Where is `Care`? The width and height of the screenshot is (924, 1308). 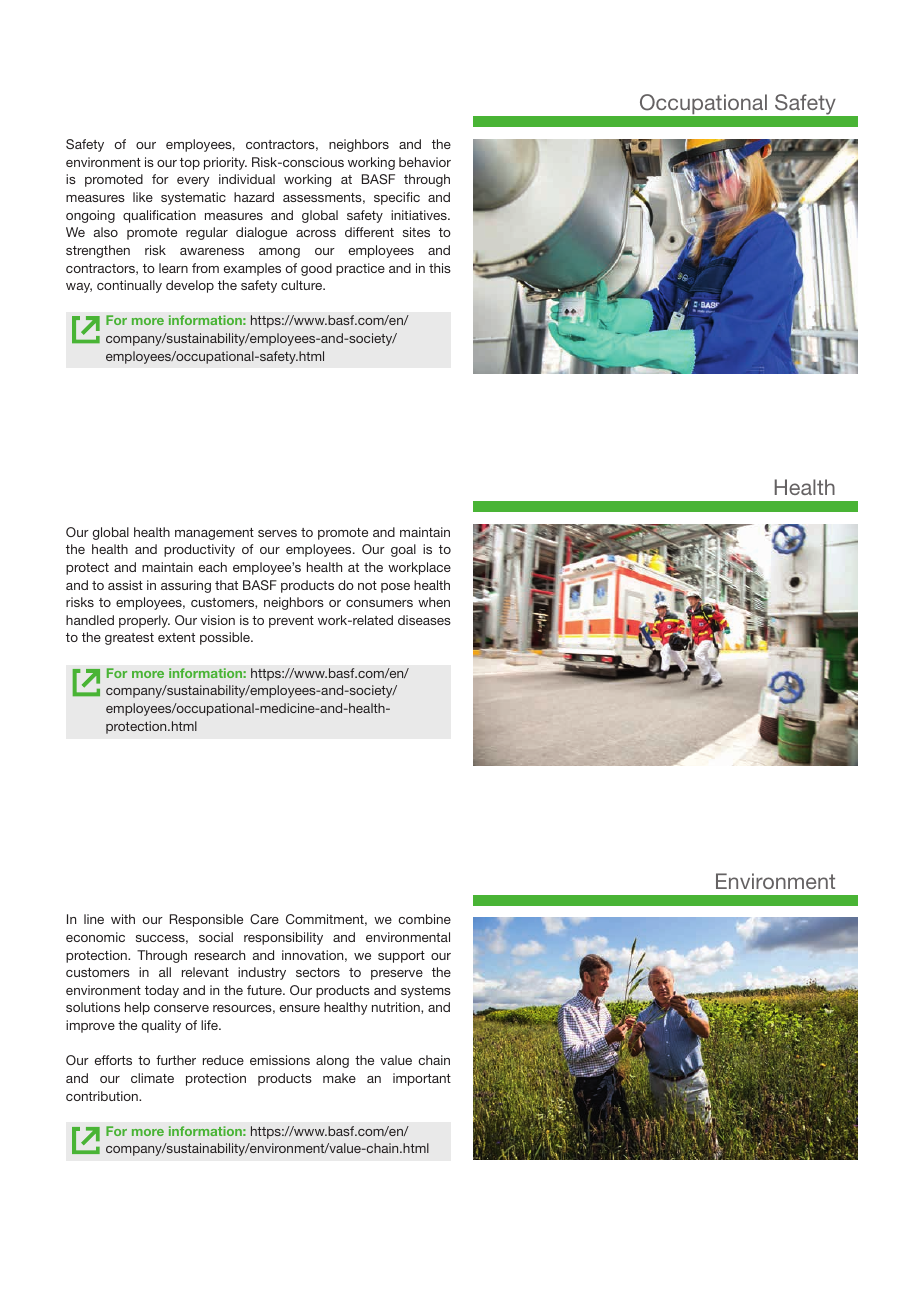 Care is located at coordinates (264, 919).
